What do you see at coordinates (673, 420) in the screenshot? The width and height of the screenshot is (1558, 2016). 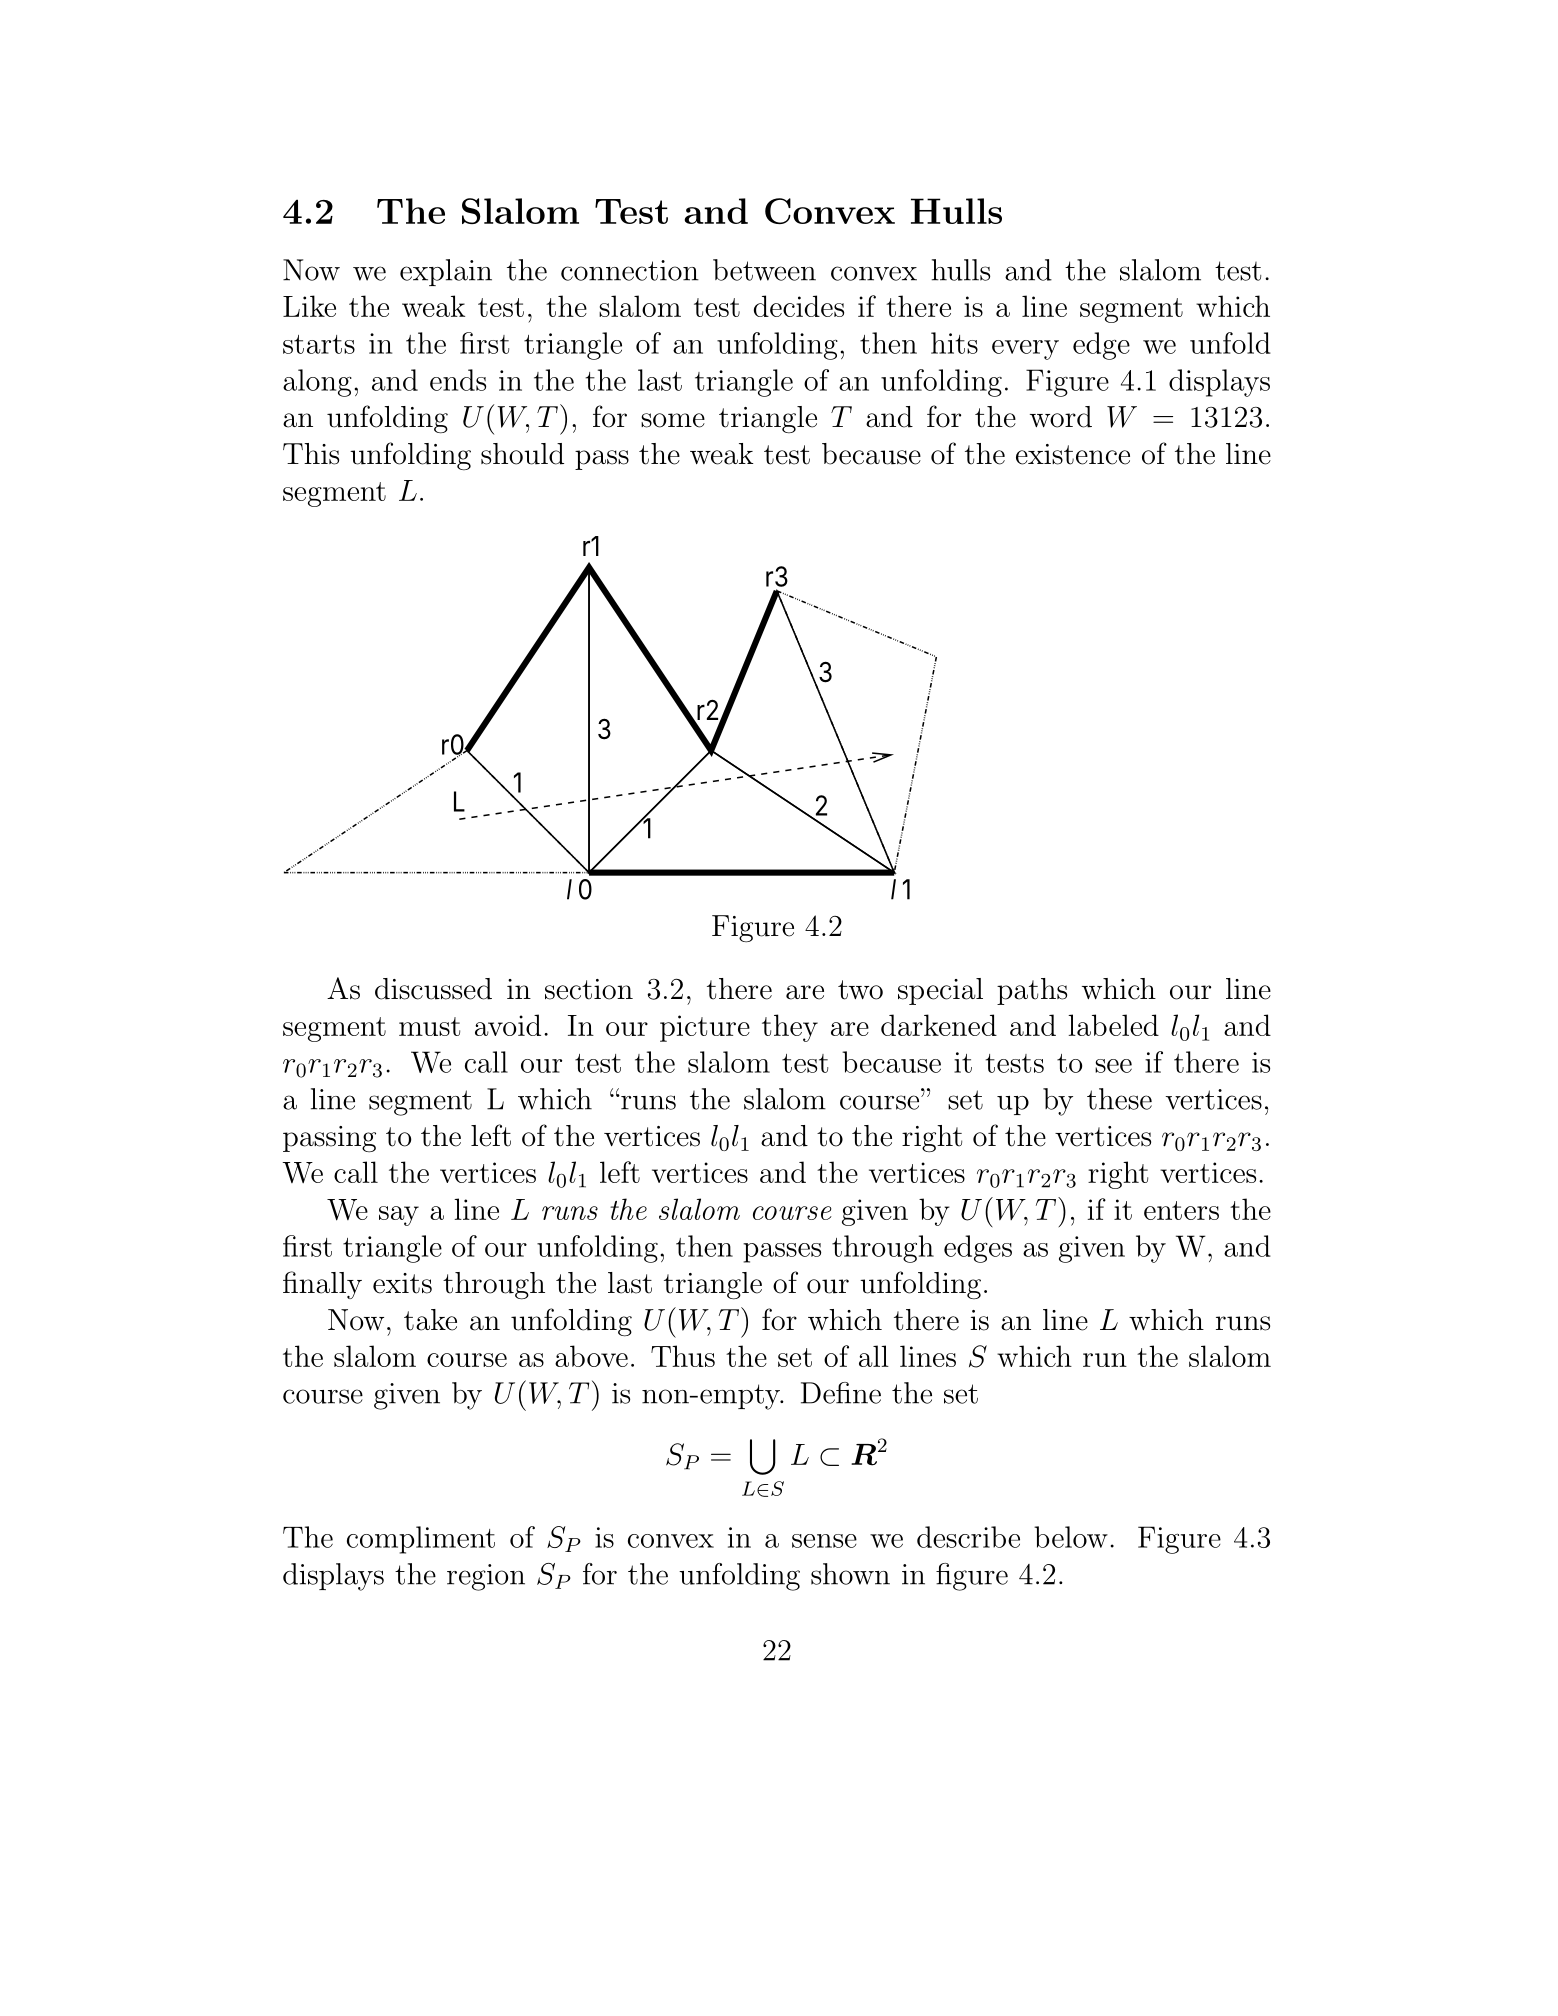 I see `some` at bounding box center [673, 420].
